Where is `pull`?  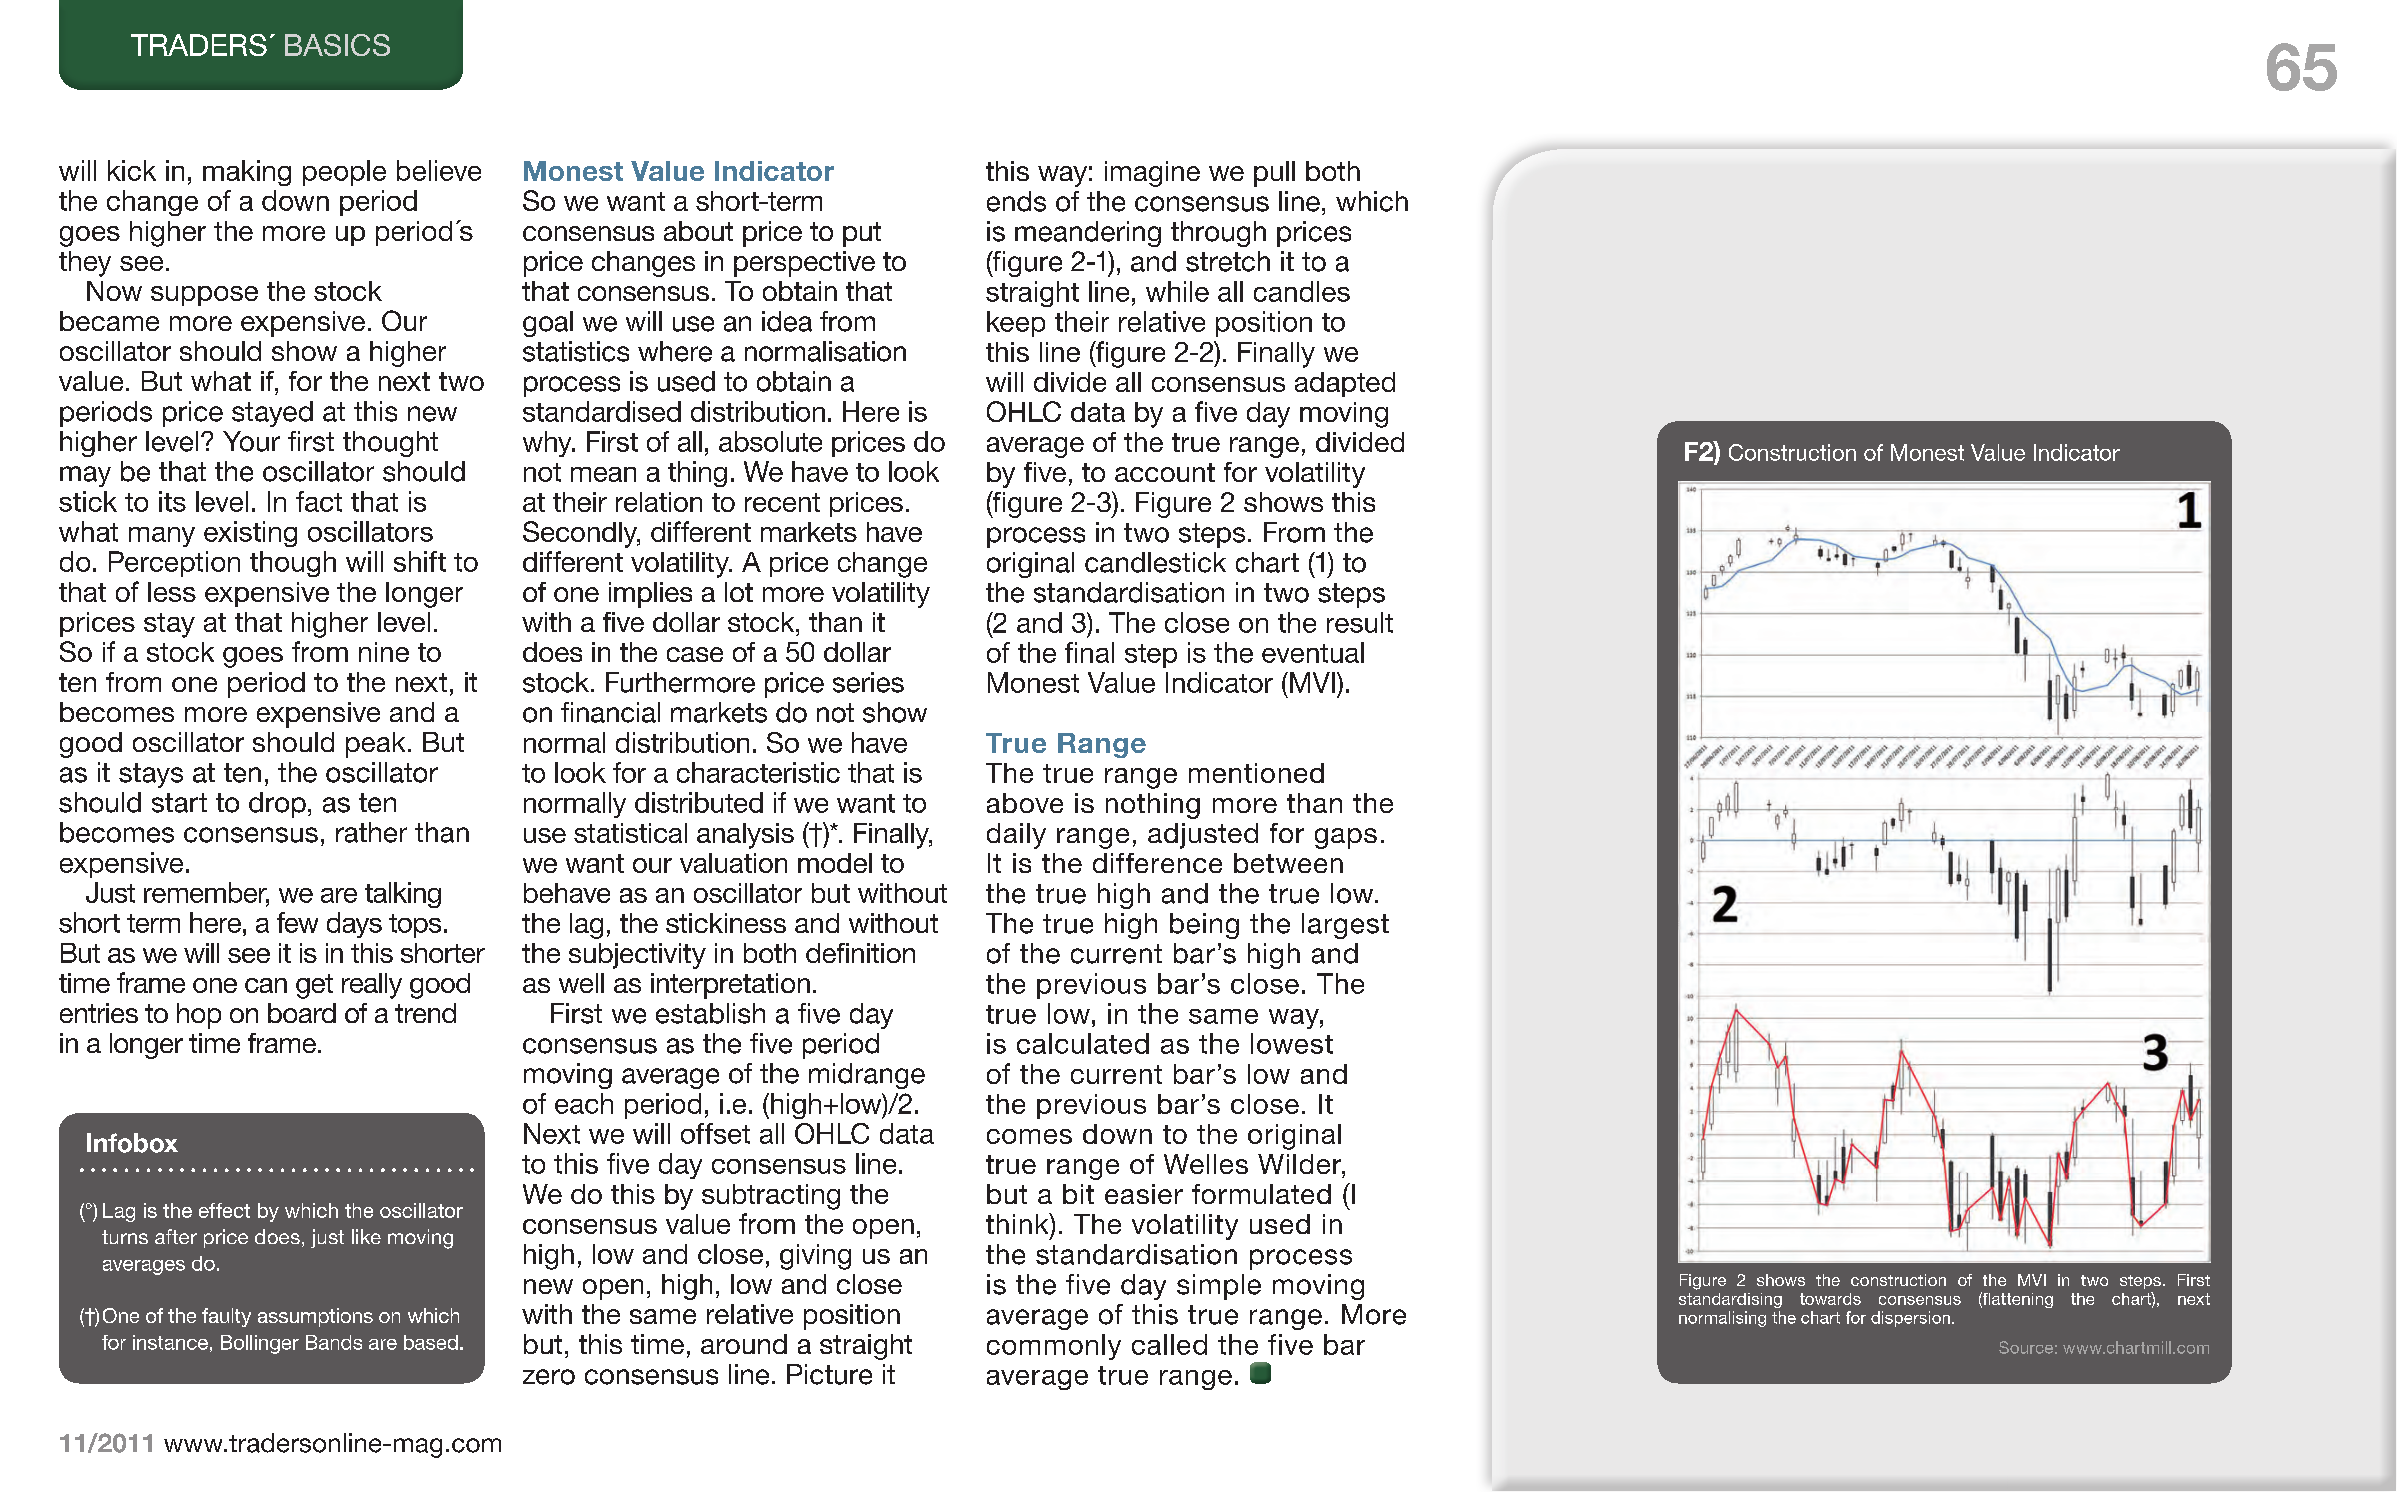
pull is located at coordinates (1274, 174).
